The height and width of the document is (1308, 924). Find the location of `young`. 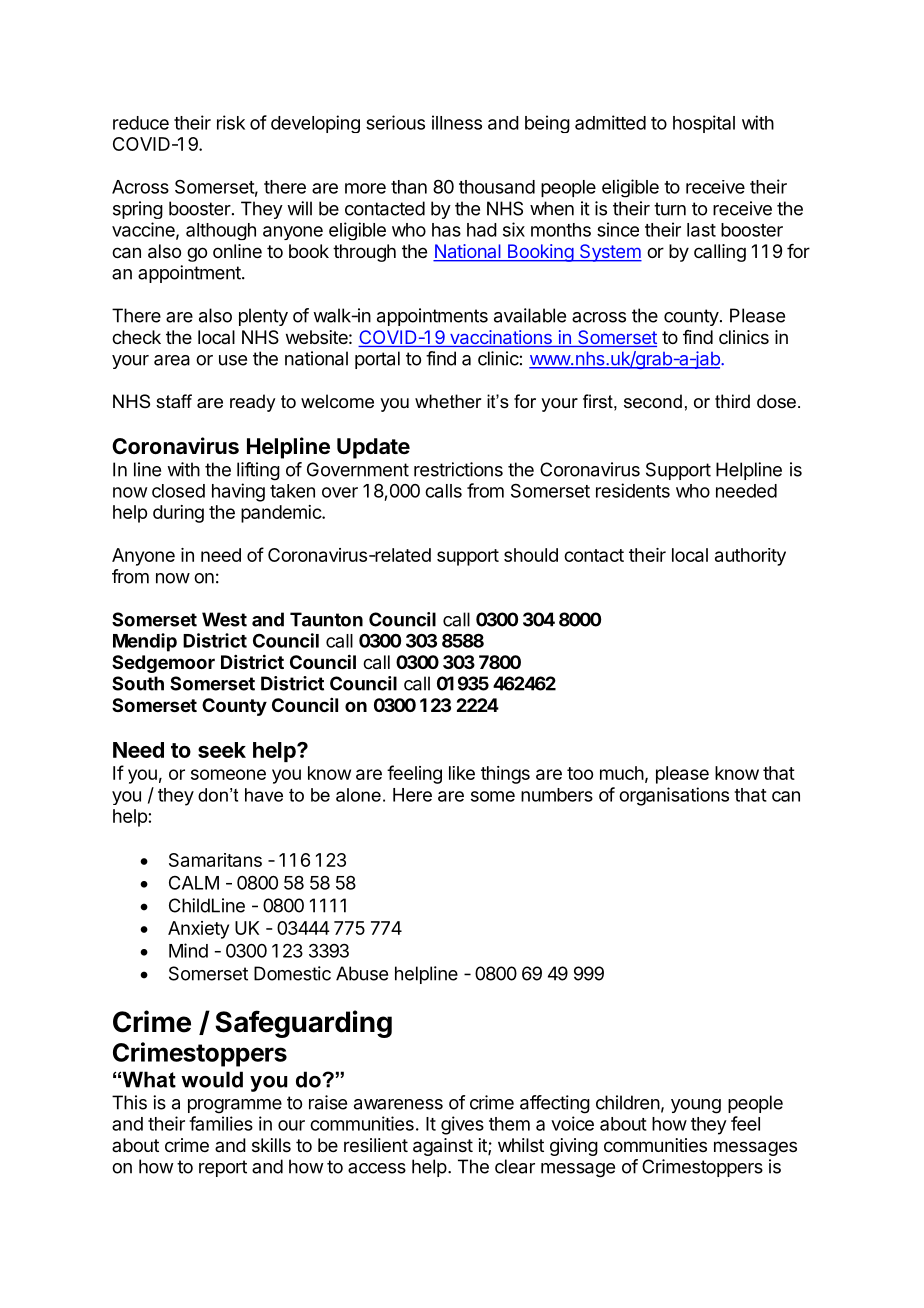

young is located at coordinates (696, 1106).
